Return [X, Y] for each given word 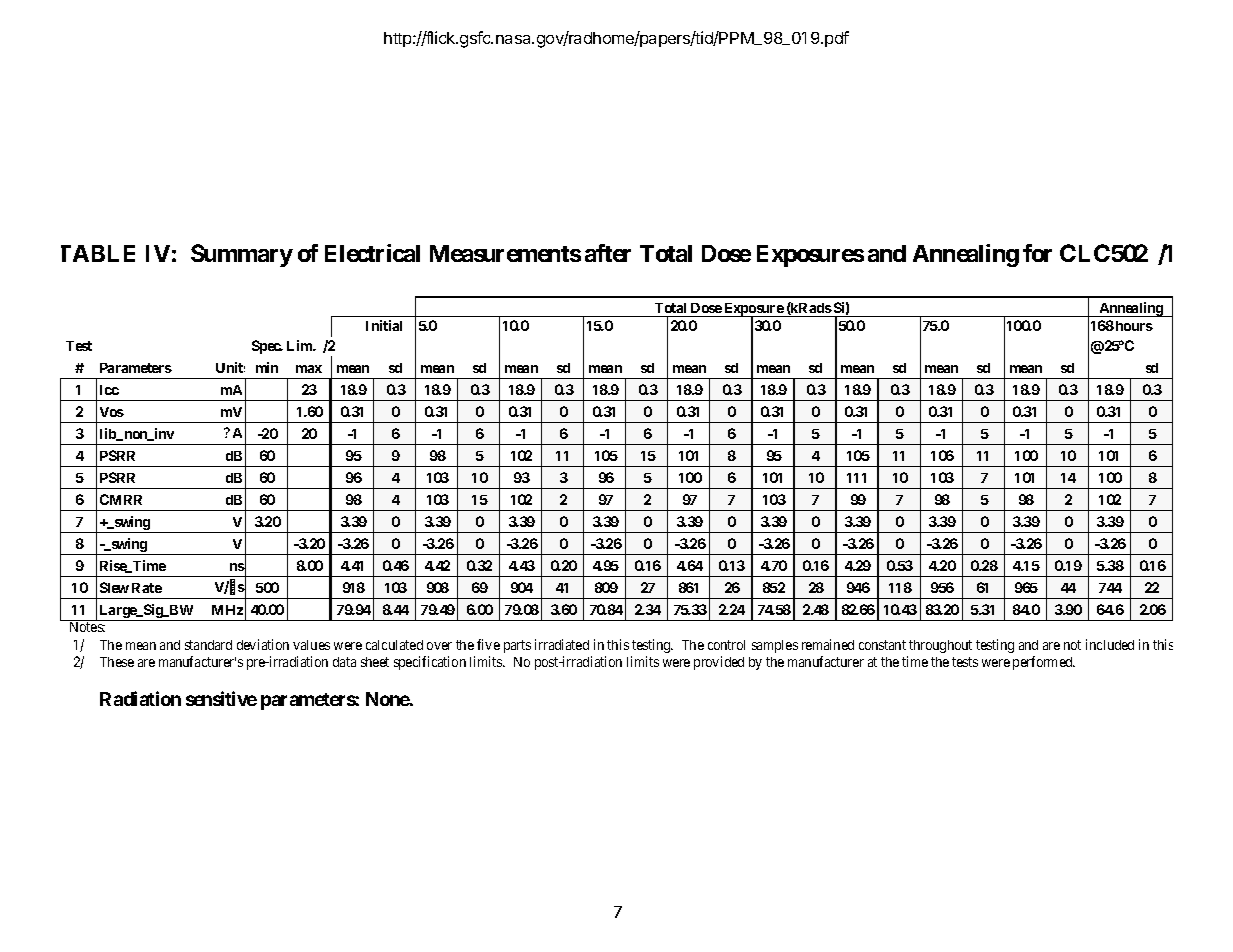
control [726, 645]
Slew [114, 587]
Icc [109, 390]
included [1110, 644]
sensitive [221, 698]
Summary [242, 255]
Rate [147, 588]
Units [230, 367]
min [267, 367]
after [608, 253]
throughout [940, 646]
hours [1134, 326]
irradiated [562, 644]
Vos [112, 412]
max [309, 369]
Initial [384, 325]
